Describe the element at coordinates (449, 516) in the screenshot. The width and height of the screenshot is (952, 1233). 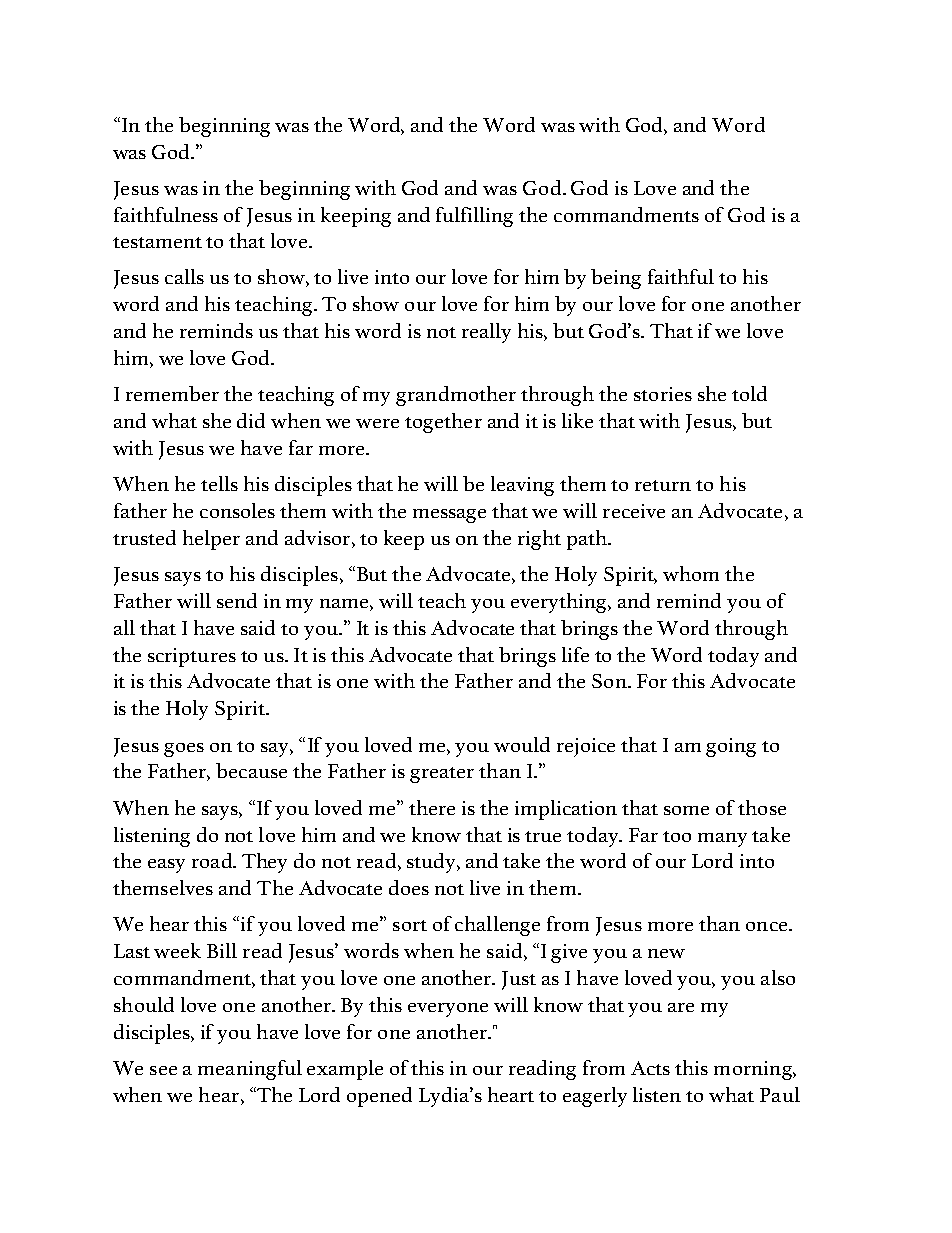
I see `message` at that location.
